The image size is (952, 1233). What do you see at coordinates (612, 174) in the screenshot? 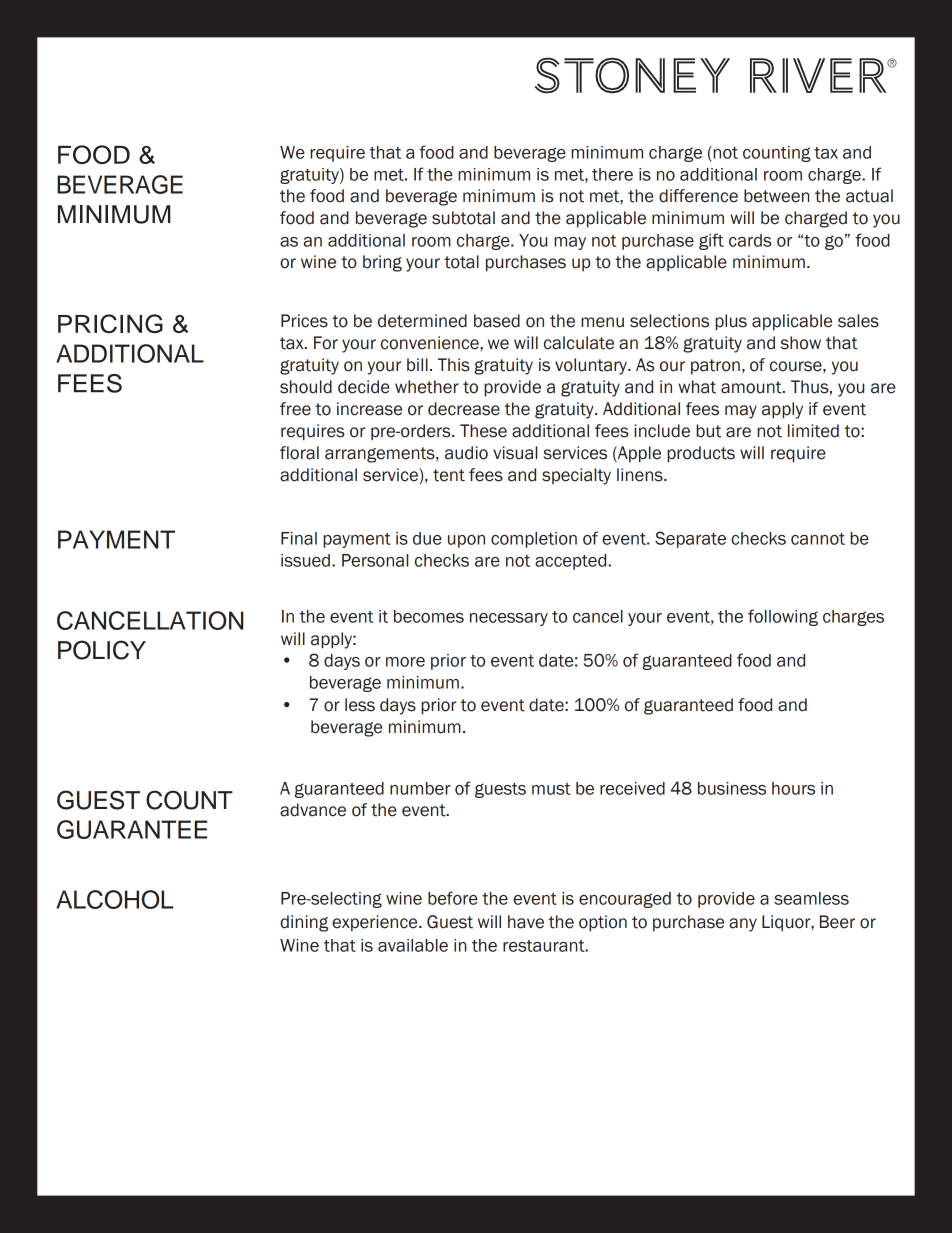
I see `there` at bounding box center [612, 174].
